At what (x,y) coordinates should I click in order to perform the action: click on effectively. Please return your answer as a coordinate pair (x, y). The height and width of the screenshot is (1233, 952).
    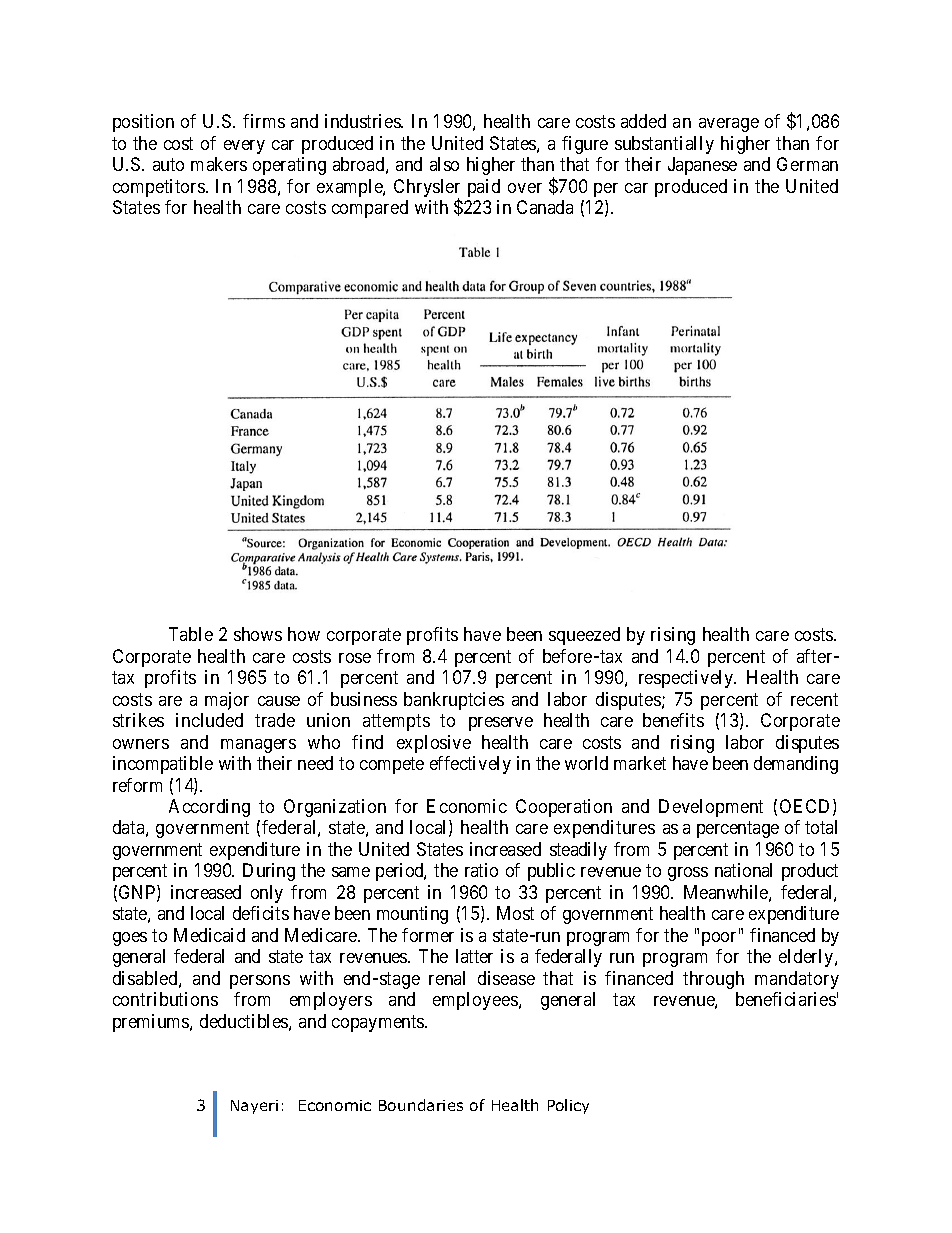
    Looking at the image, I should click on (470, 765).
